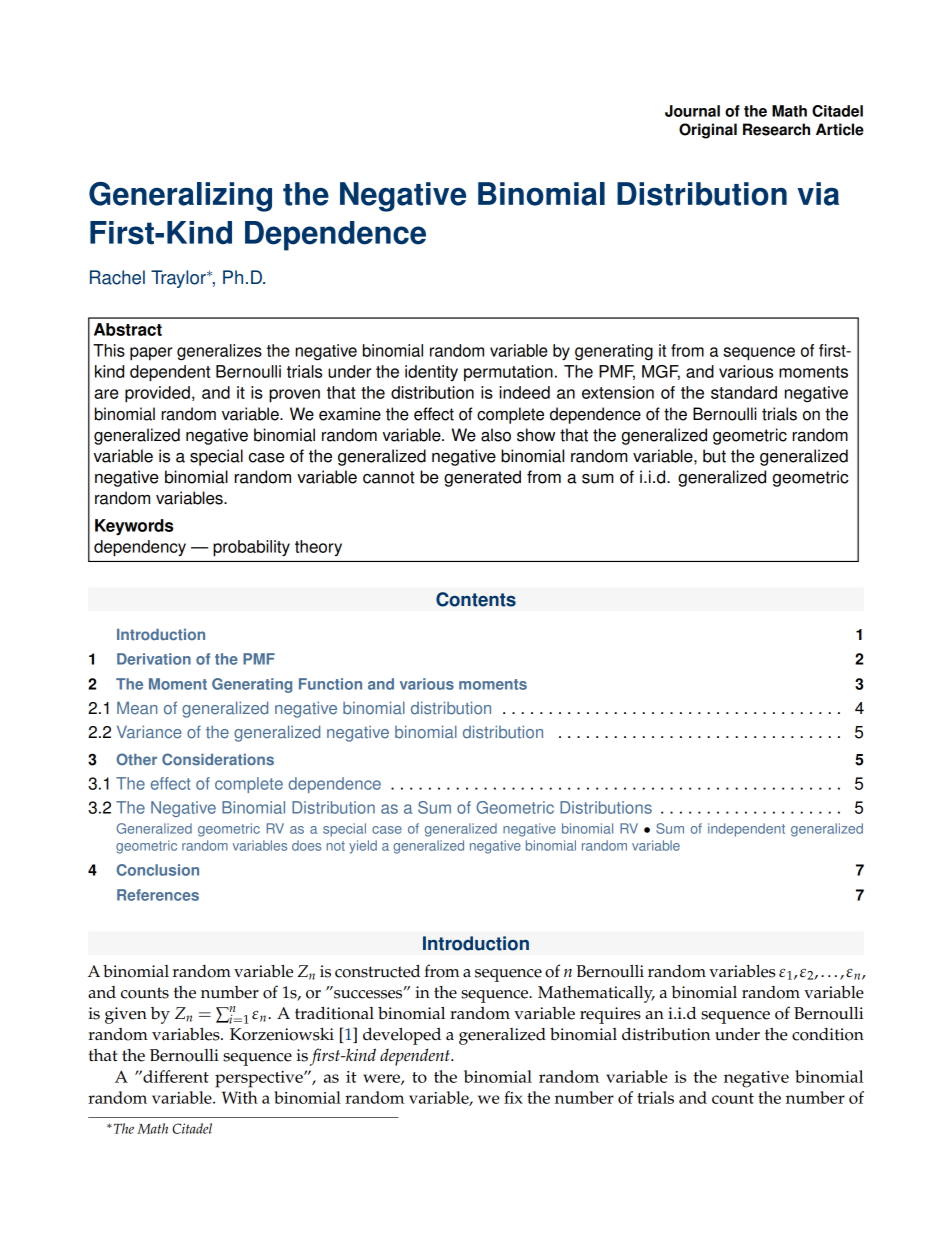 This screenshot has height=1233, width=952. I want to click on Journal, so click(692, 111).
